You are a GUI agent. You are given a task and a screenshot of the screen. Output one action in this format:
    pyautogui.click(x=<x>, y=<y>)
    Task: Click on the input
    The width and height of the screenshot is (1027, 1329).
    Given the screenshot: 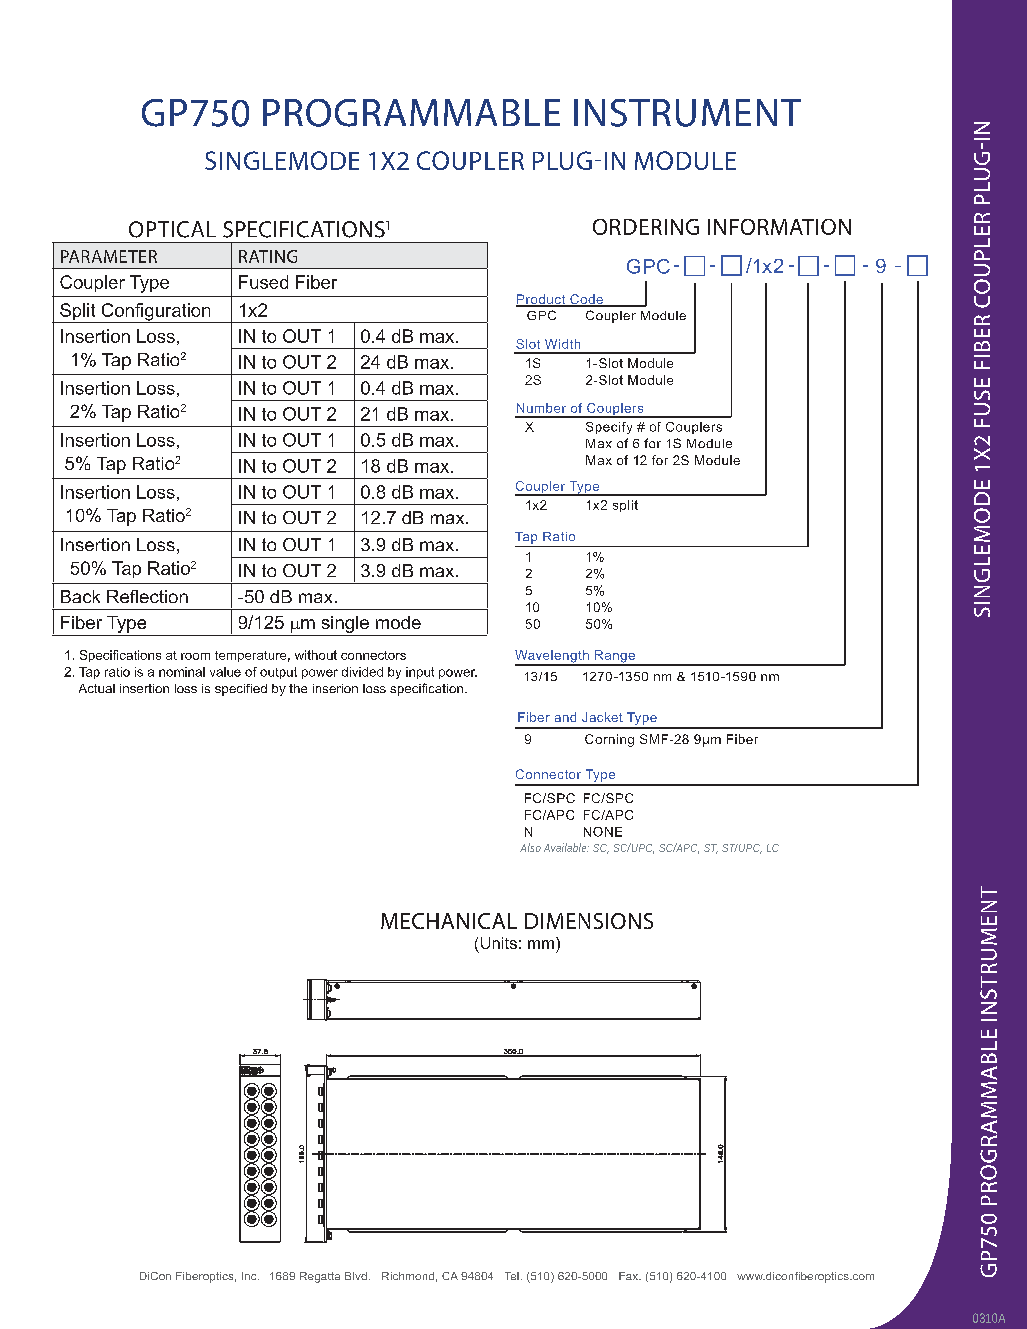 What is the action you would take?
    pyautogui.click(x=420, y=673)
